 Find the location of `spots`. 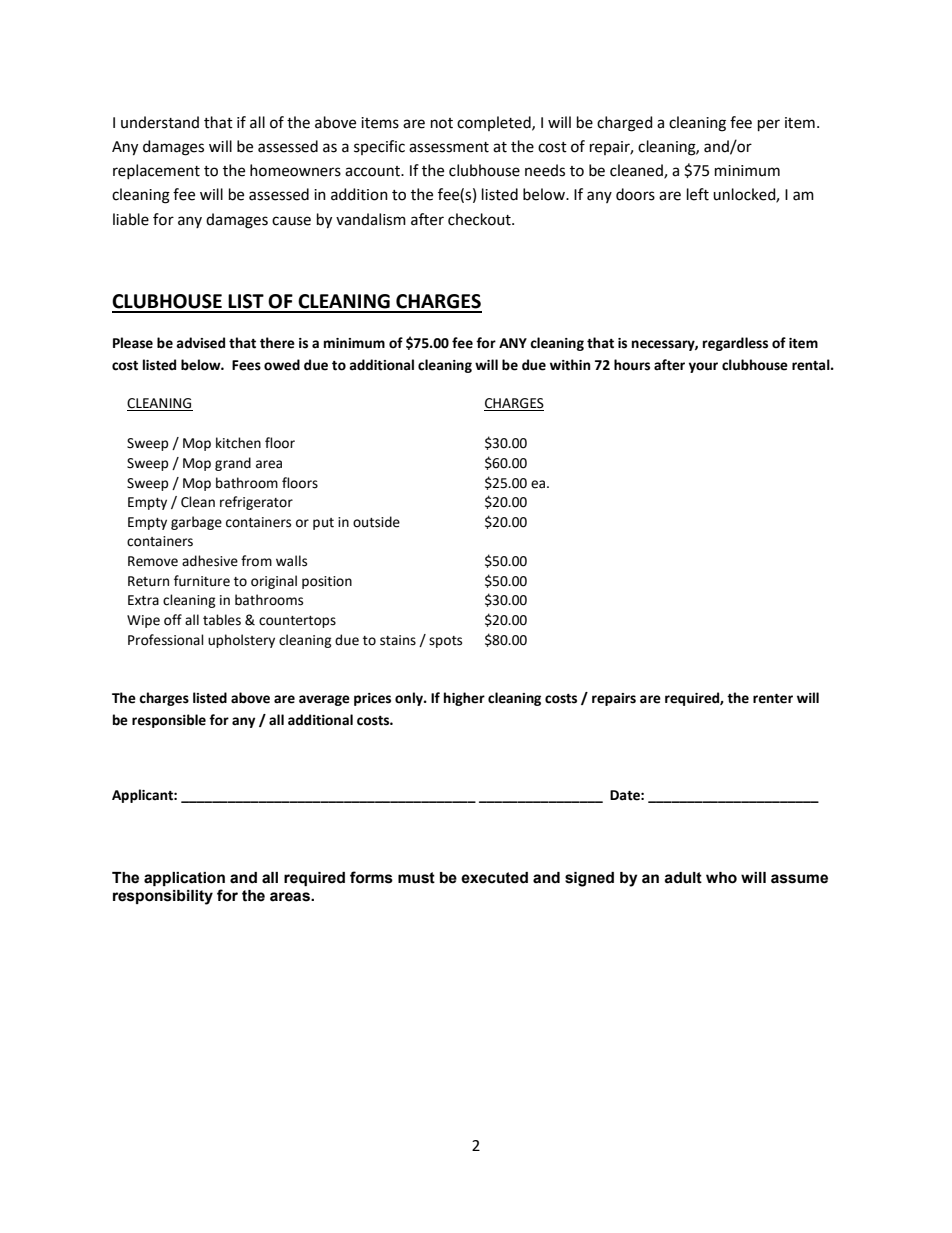

spots is located at coordinates (445, 642).
